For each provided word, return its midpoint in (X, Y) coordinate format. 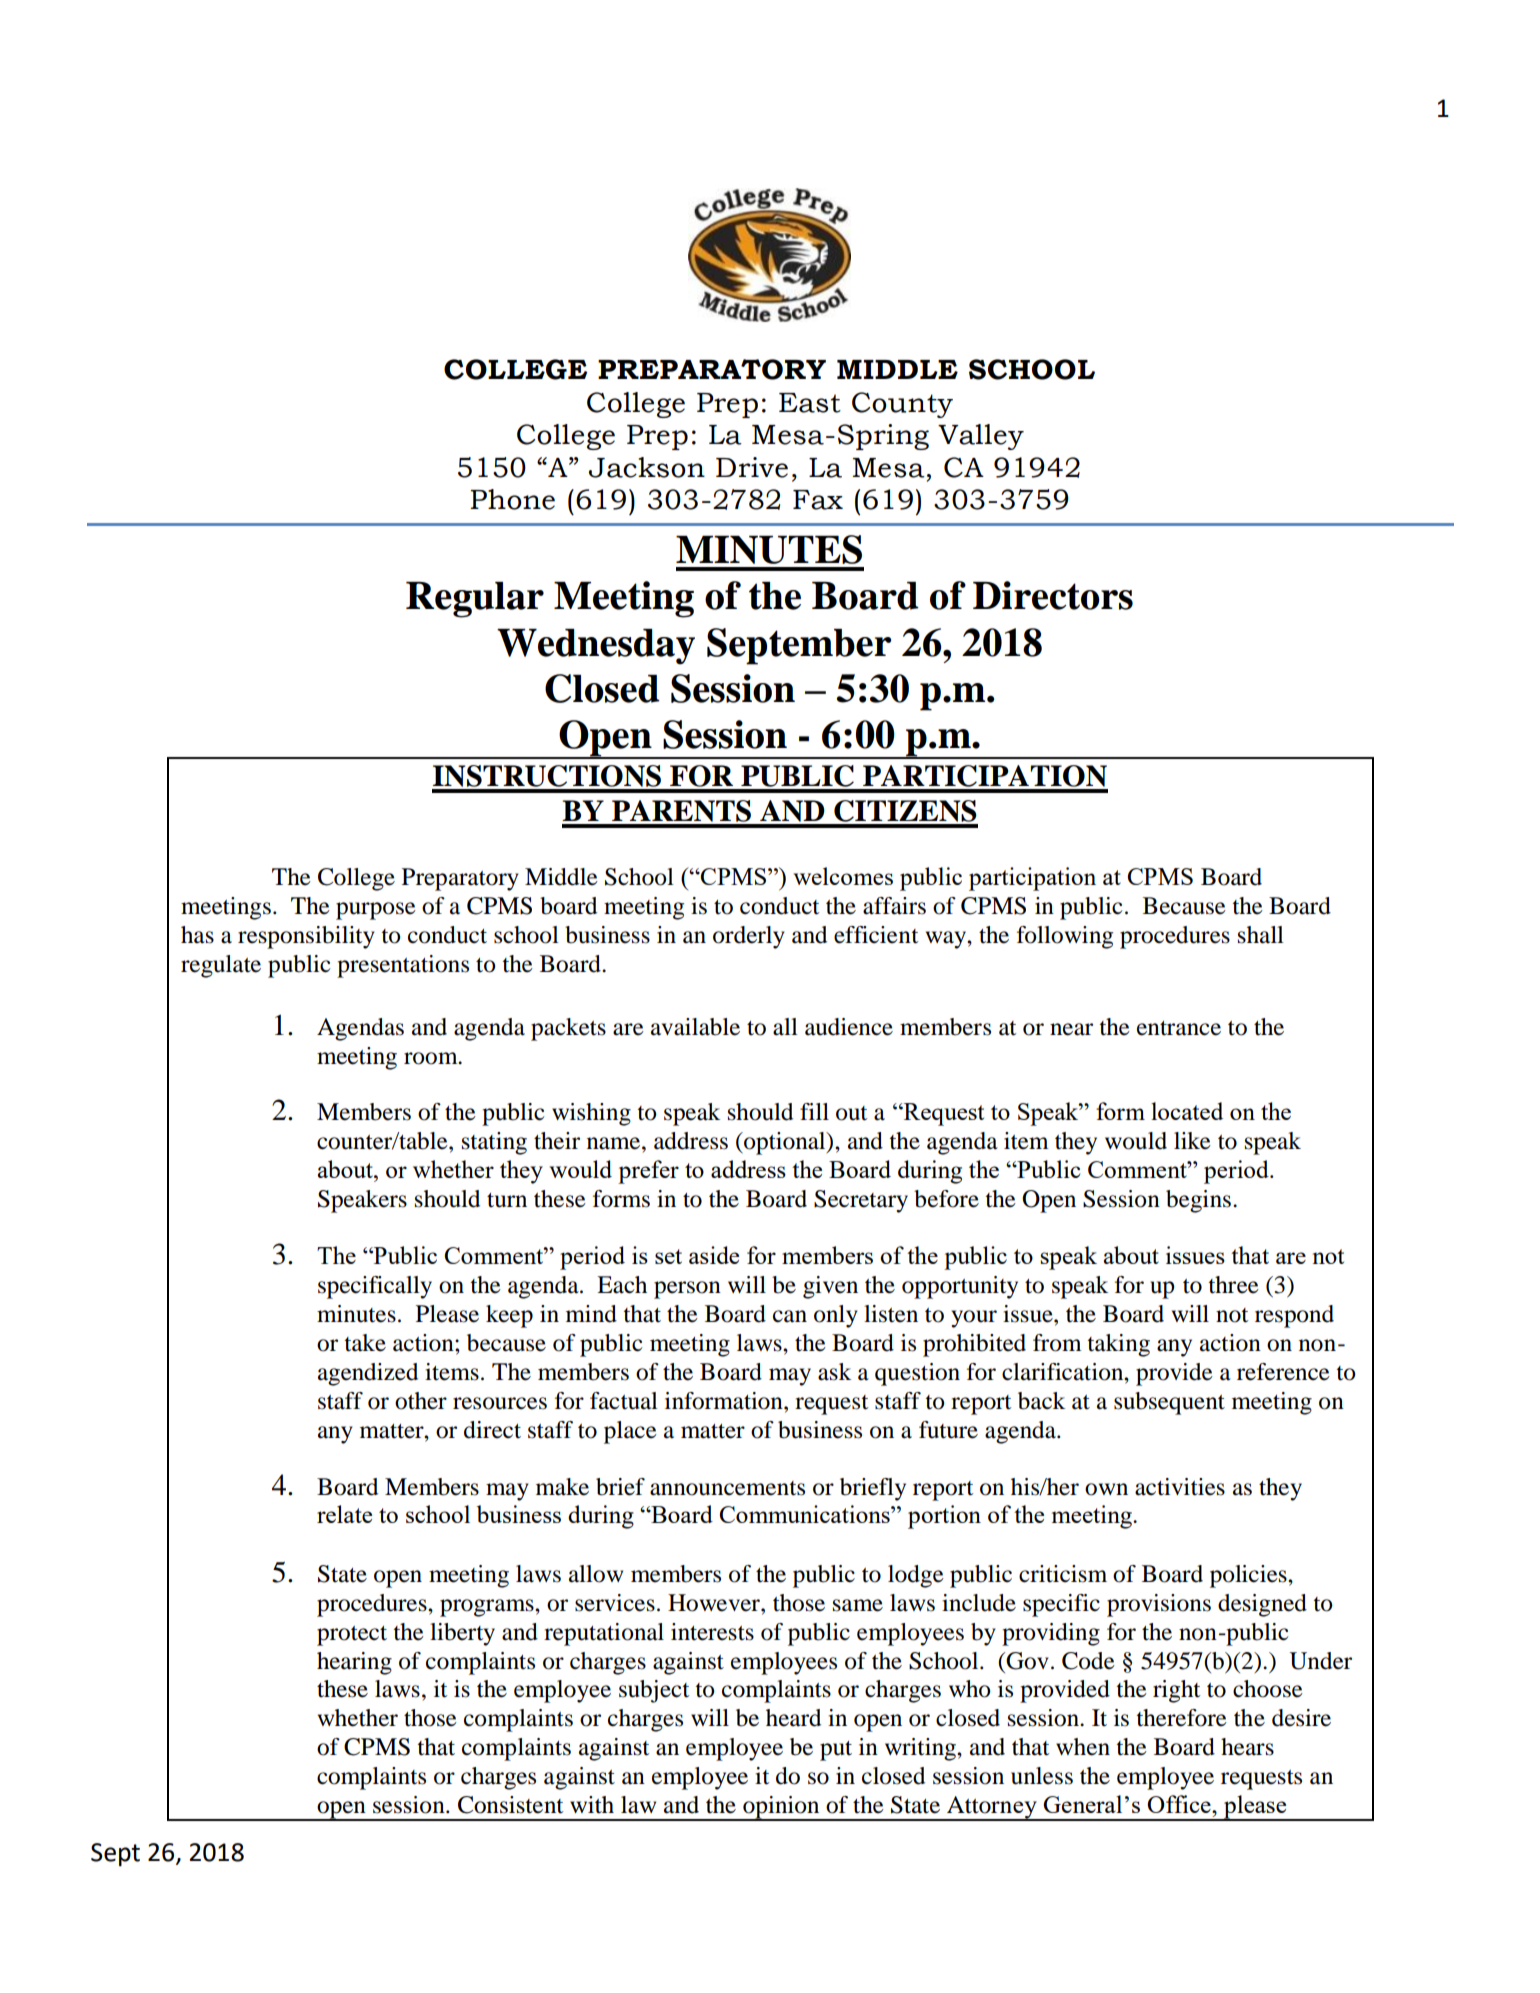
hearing (354, 1663)
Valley (981, 437)
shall (1261, 935)
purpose (376, 911)
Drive (752, 467)
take (365, 1343)
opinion (781, 1808)
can (790, 1316)
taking (1118, 1345)
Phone (512, 499)
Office (1180, 1804)
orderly (749, 937)
